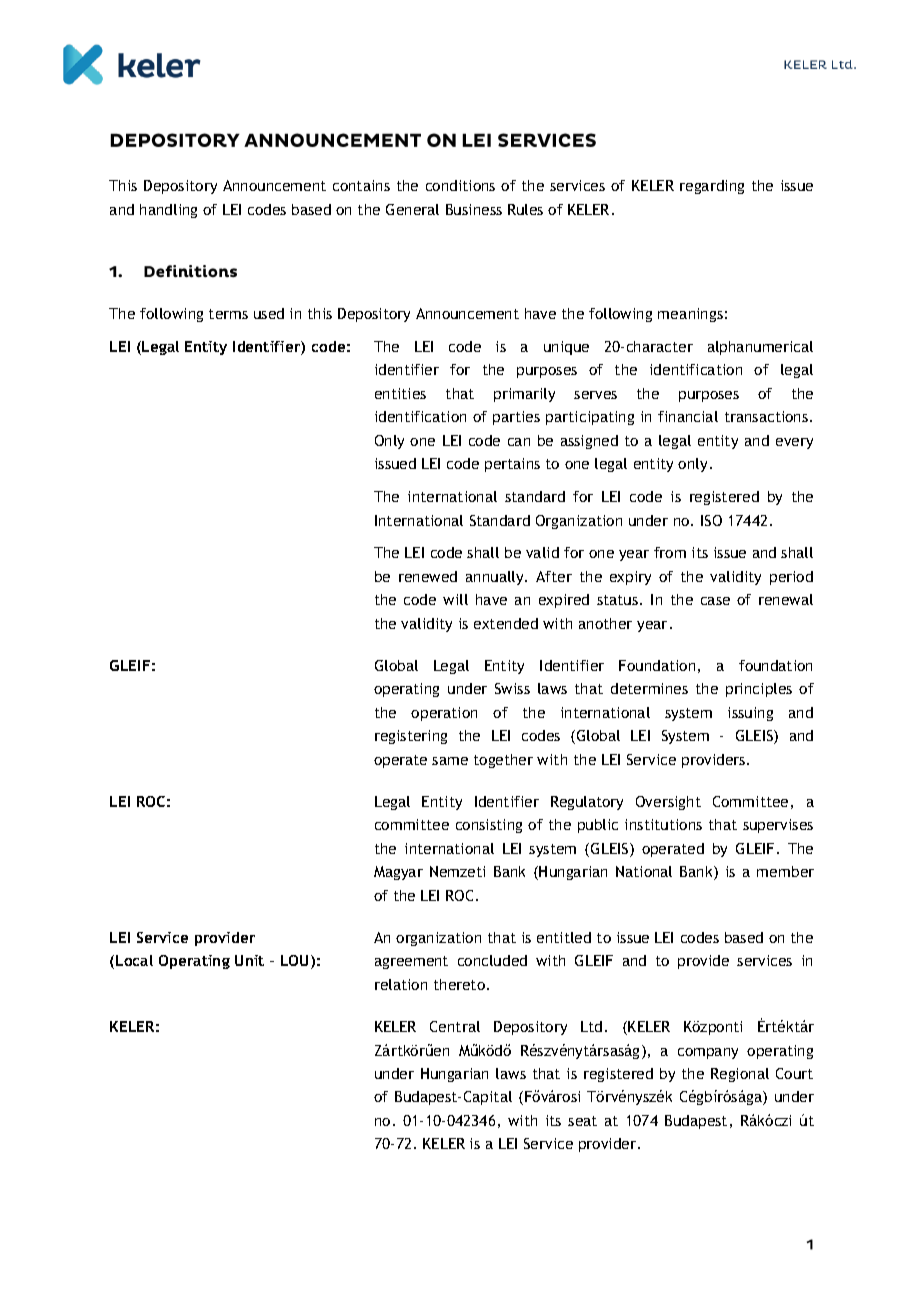  Describe the element at coordinates (711, 520) in the screenshot. I see `ISO` at that location.
